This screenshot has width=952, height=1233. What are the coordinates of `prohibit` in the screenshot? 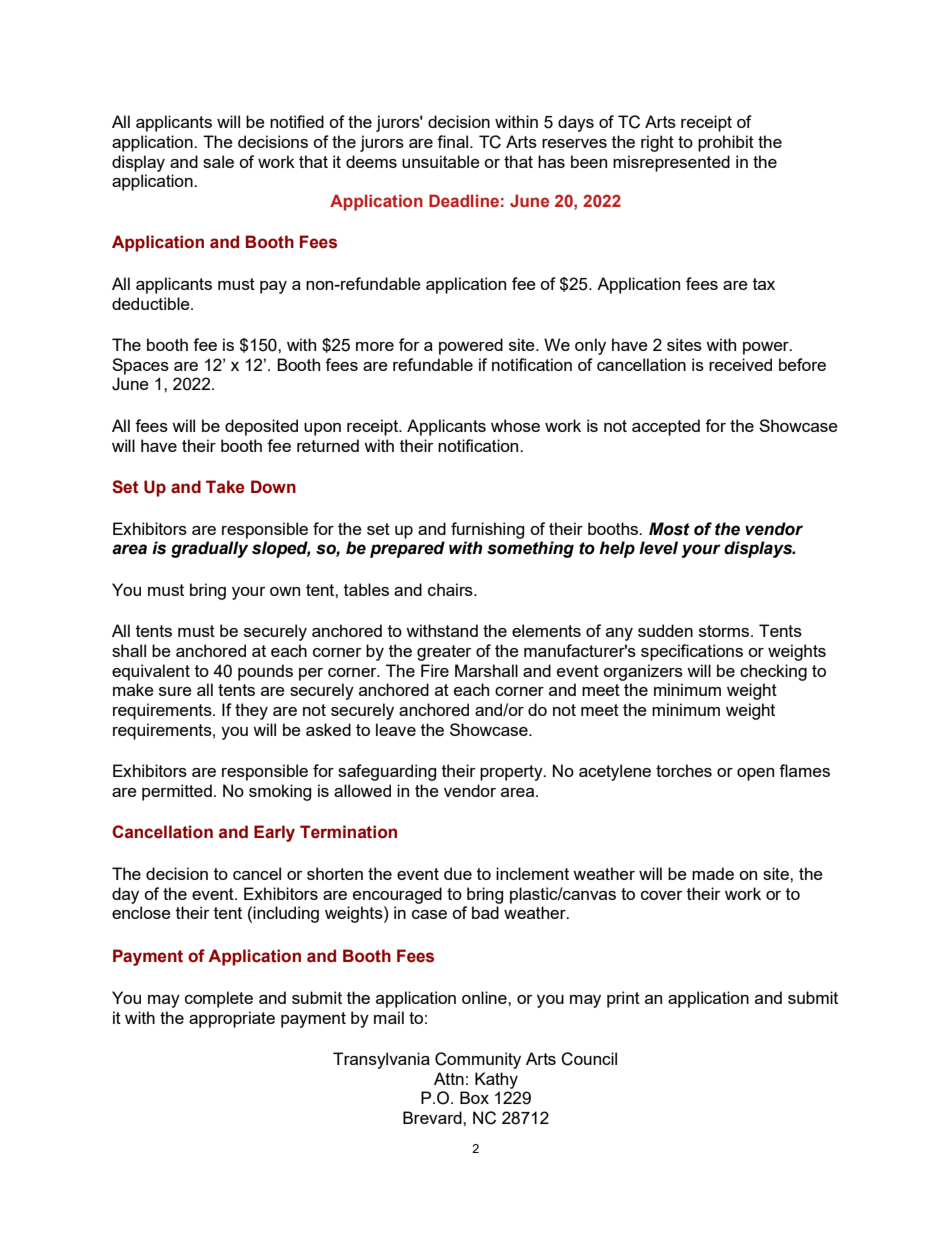 It's located at (726, 143).
